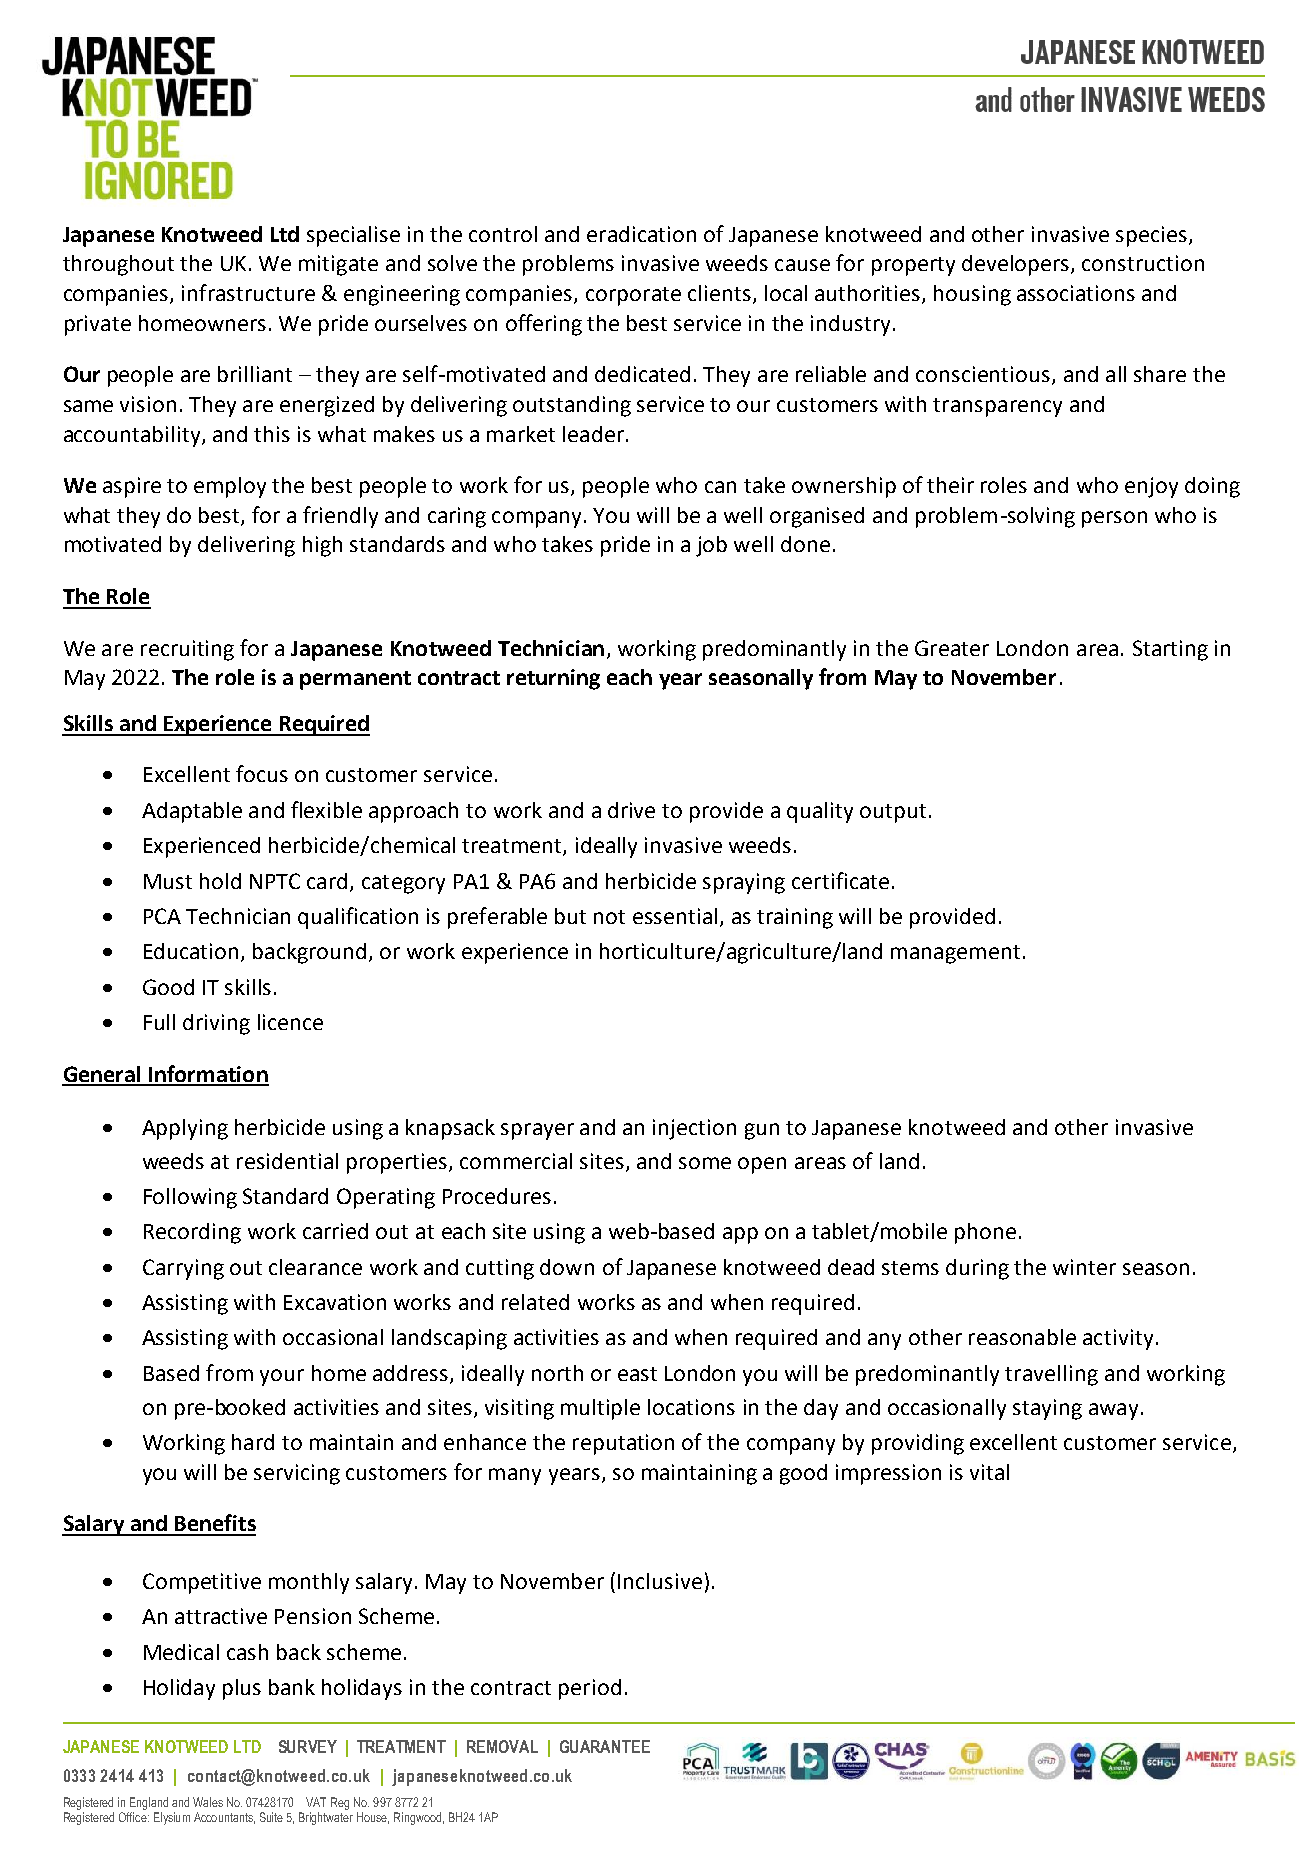 The height and width of the image is (1856, 1313). What do you see at coordinates (694, 1129) in the image?
I see `injection` at bounding box center [694, 1129].
